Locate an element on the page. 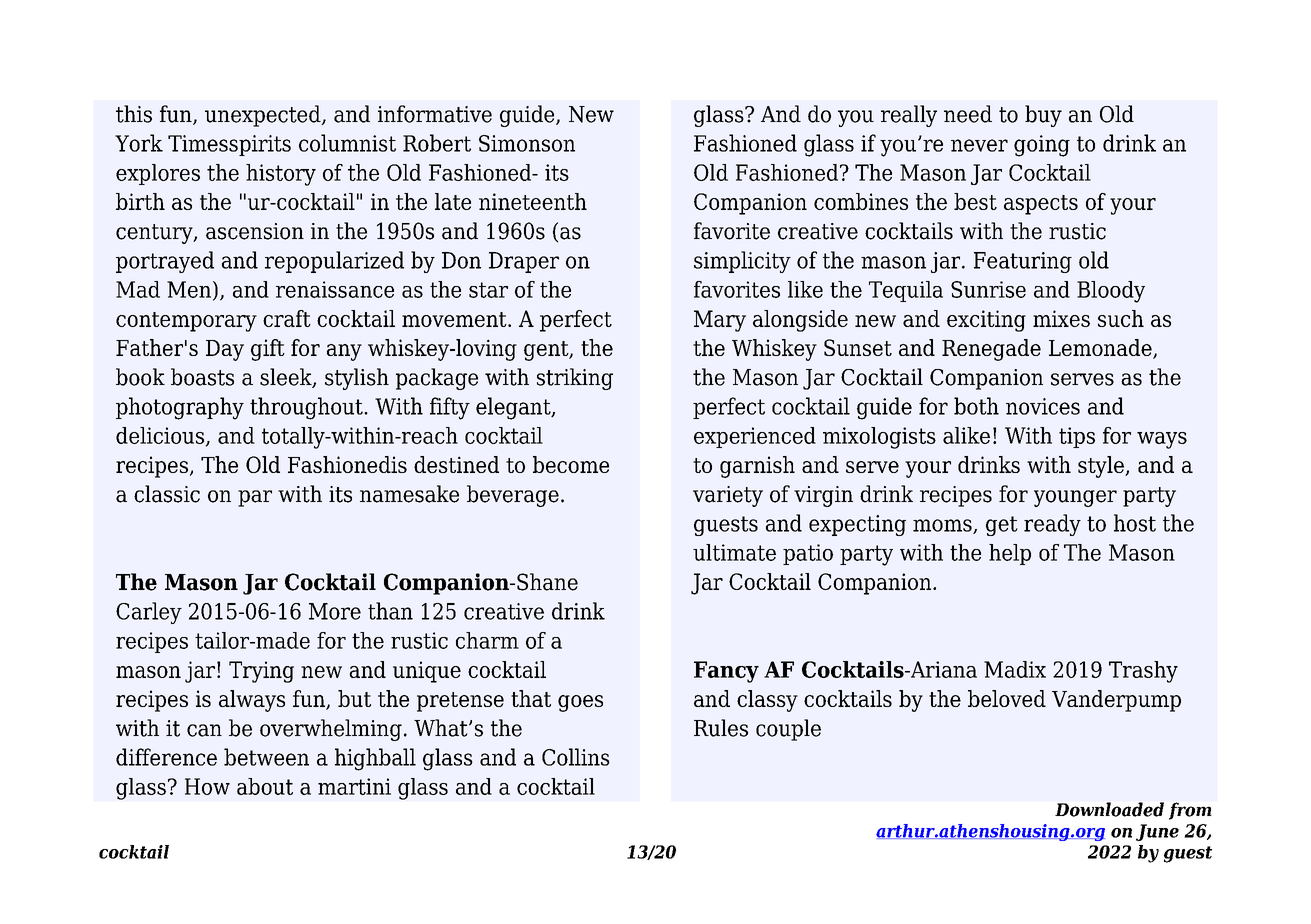  style is located at coordinates (1102, 467).
